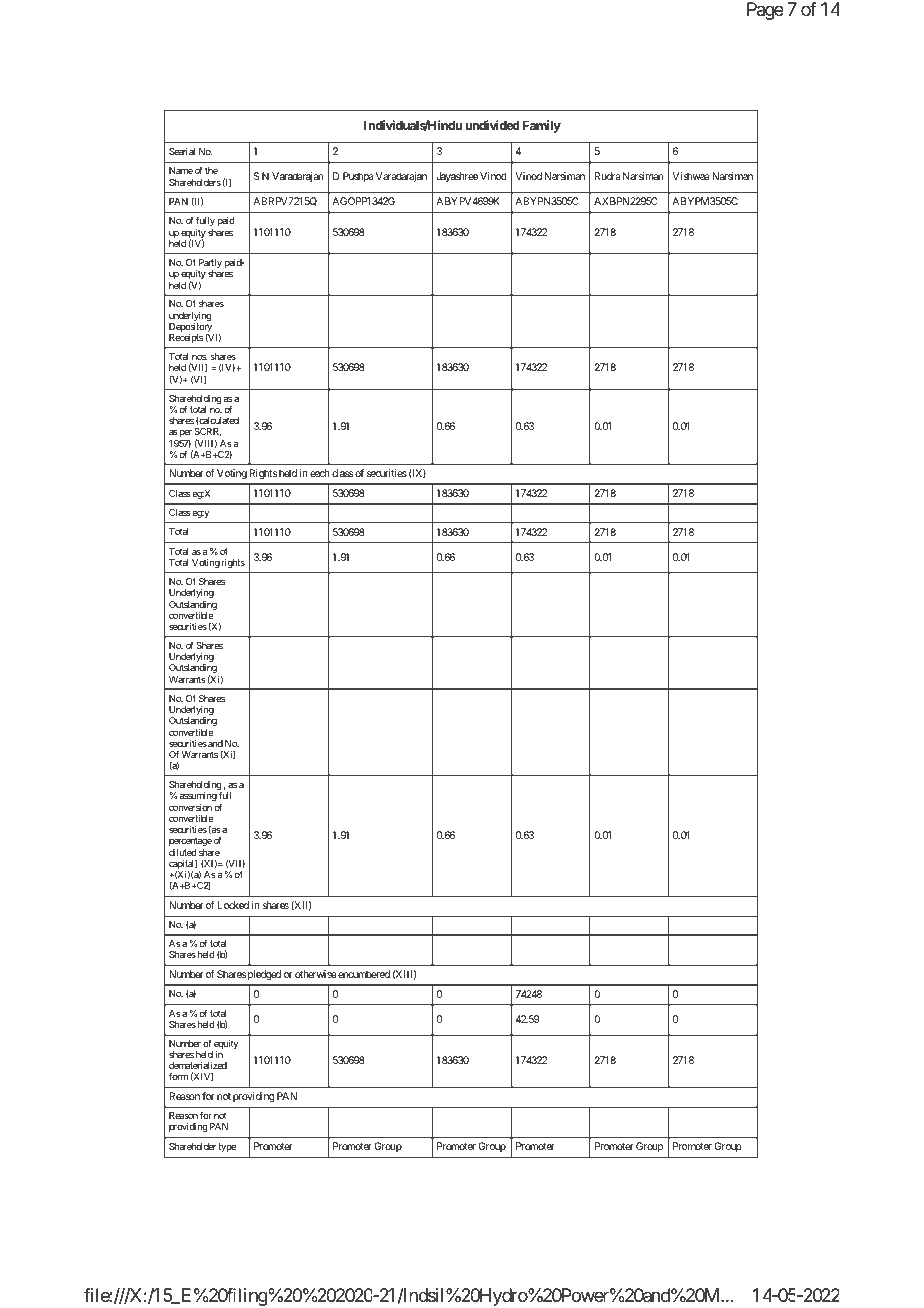  What do you see at coordinates (198, 796) in the screenshot?
I see `assuming` at bounding box center [198, 796].
